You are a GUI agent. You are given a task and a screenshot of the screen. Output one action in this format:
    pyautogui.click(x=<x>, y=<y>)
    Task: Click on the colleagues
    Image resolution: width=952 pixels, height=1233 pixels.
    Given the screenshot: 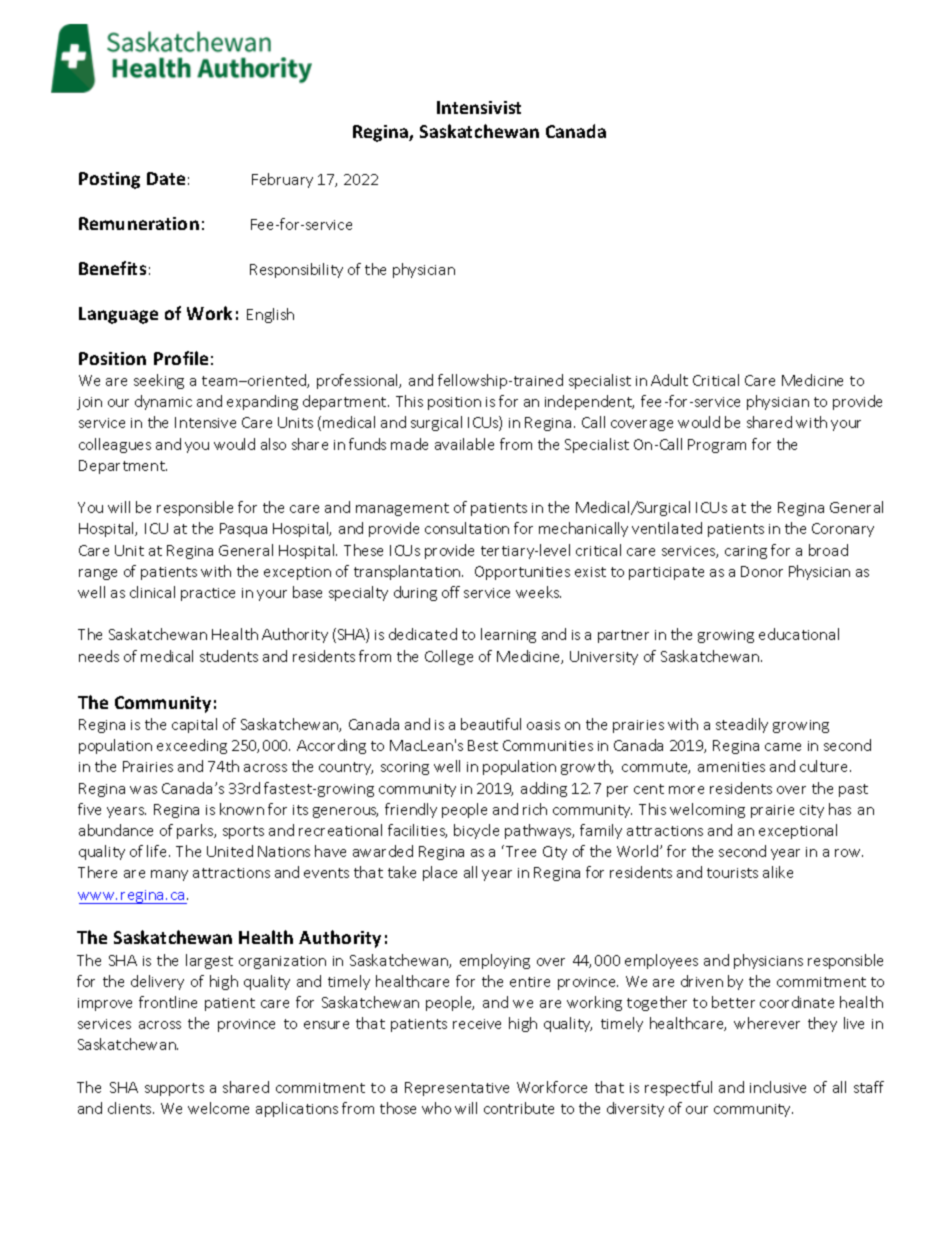 What is the action you would take?
    pyautogui.click(x=115, y=445)
